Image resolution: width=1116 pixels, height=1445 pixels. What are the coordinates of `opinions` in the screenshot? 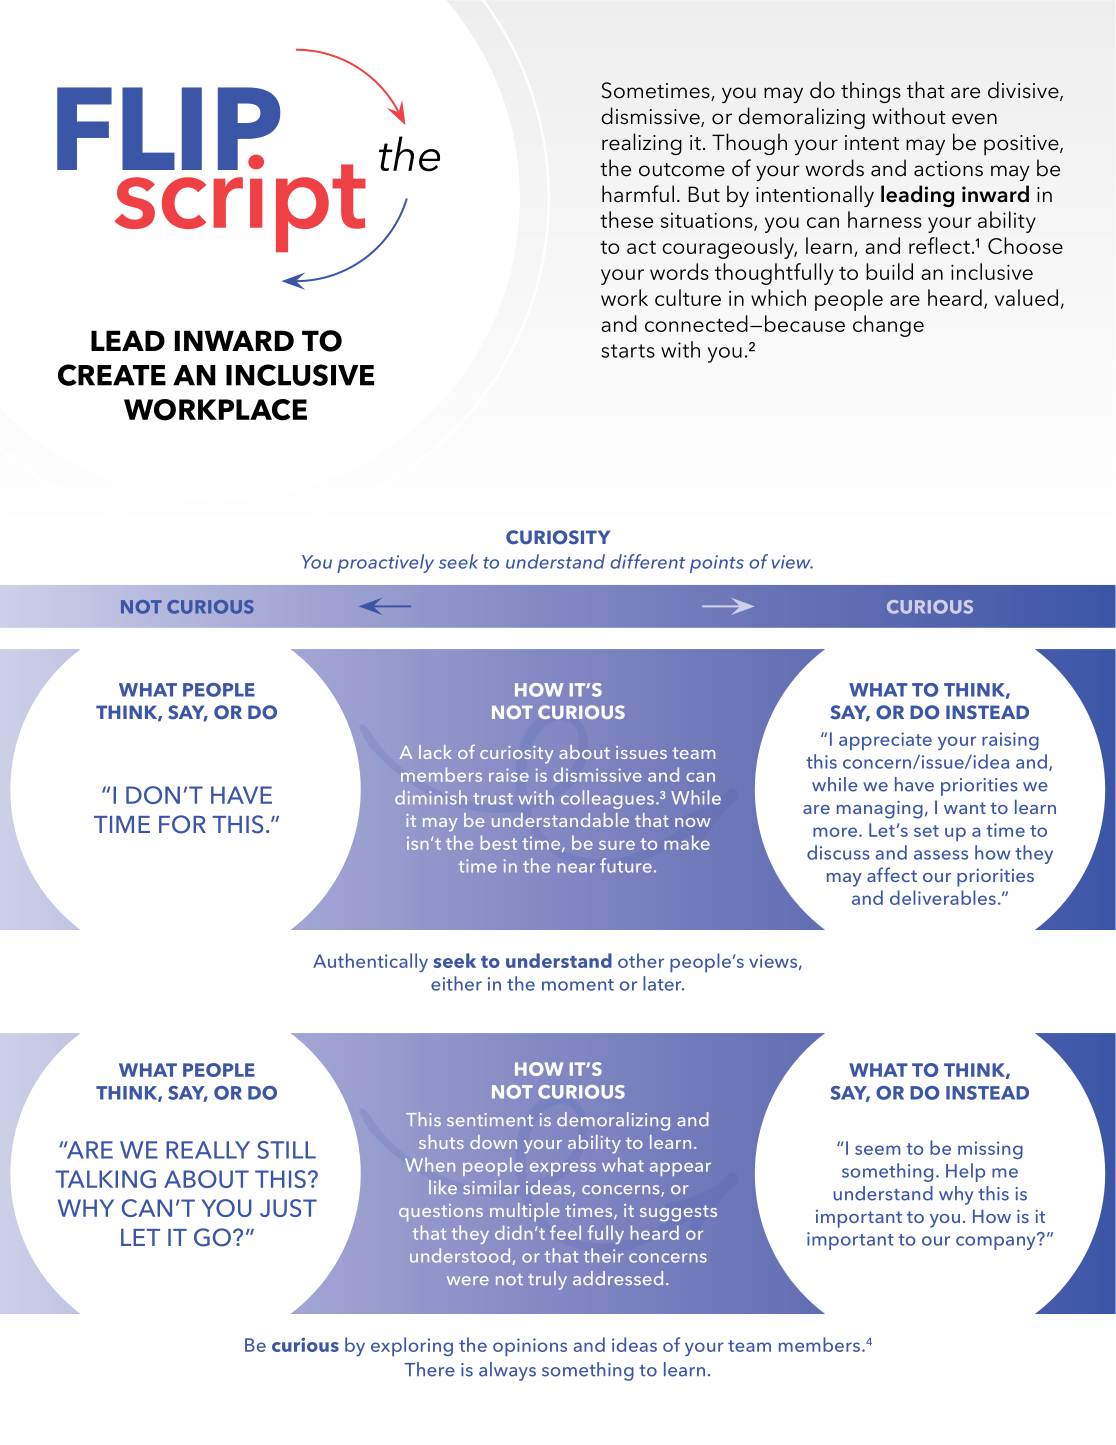 It's located at (530, 1347).
